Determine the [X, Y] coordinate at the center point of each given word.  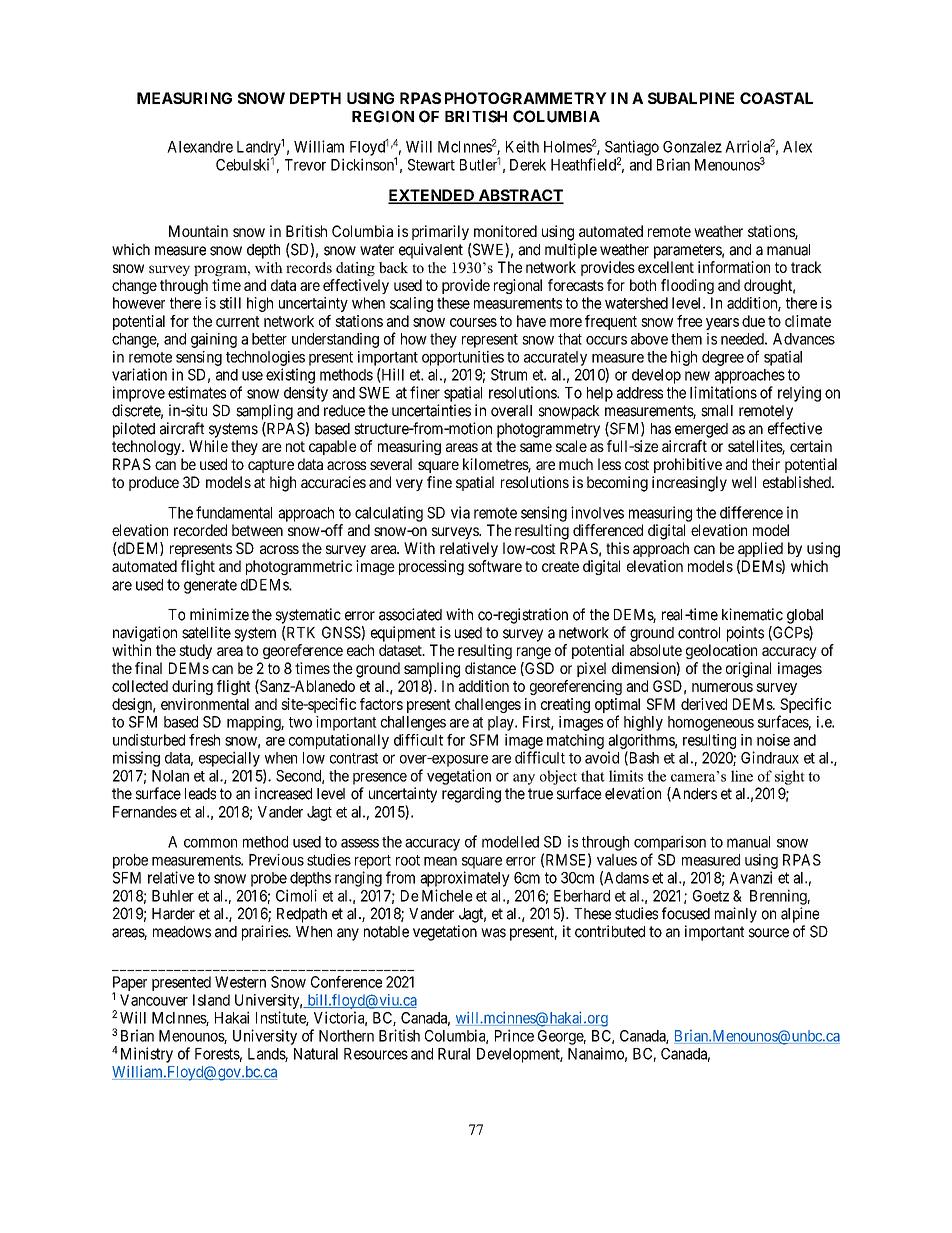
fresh [204, 740]
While [208, 446]
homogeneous [711, 723]
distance [490, 668]
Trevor [305, 165]
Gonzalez [692, 147]
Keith [522, 146]
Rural [454, 1054]
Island [211, 1000]
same [536, 447]
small [717, 411]
